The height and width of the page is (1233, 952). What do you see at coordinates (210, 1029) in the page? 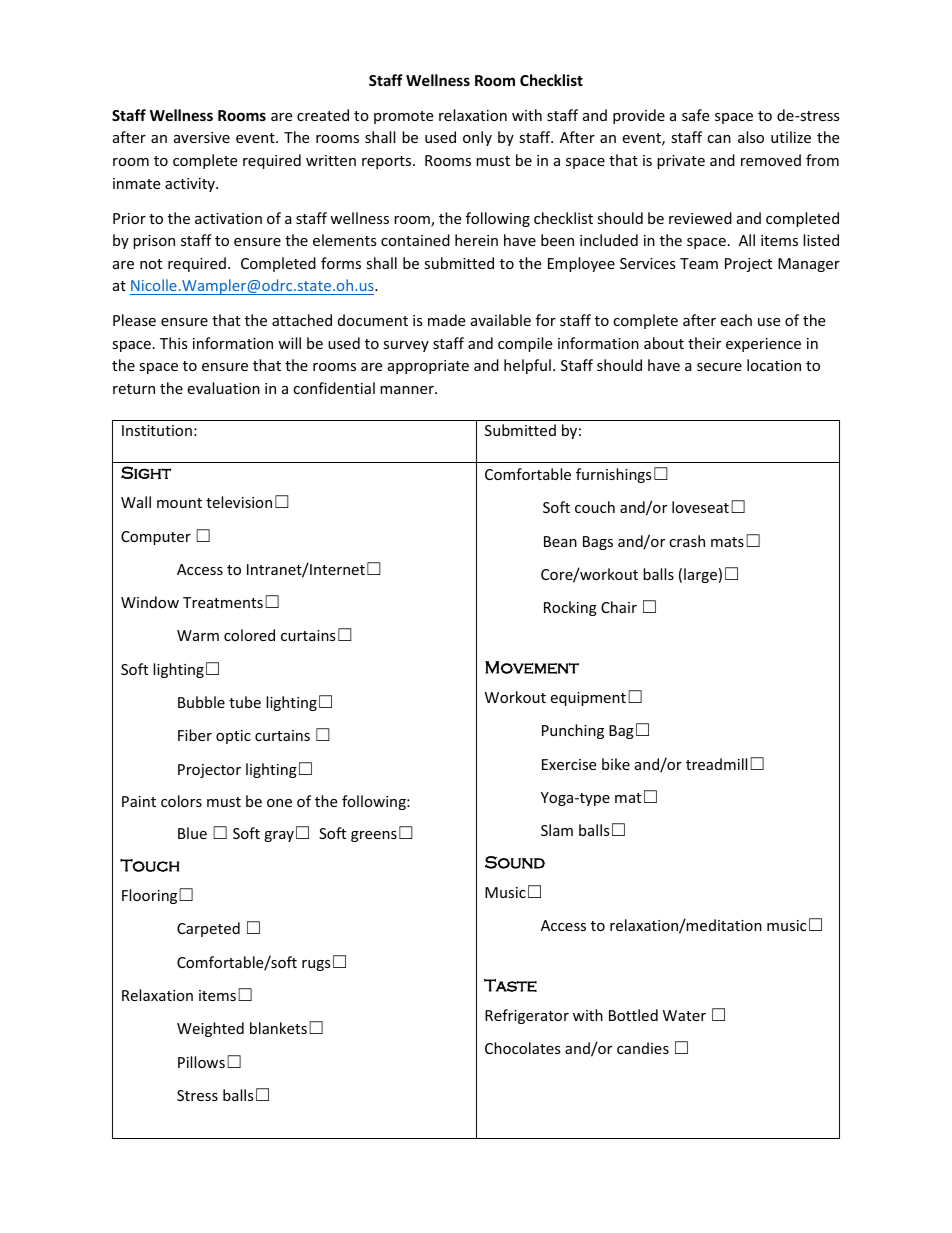
I see `Weighted` at bounding box center [210, 1029].
